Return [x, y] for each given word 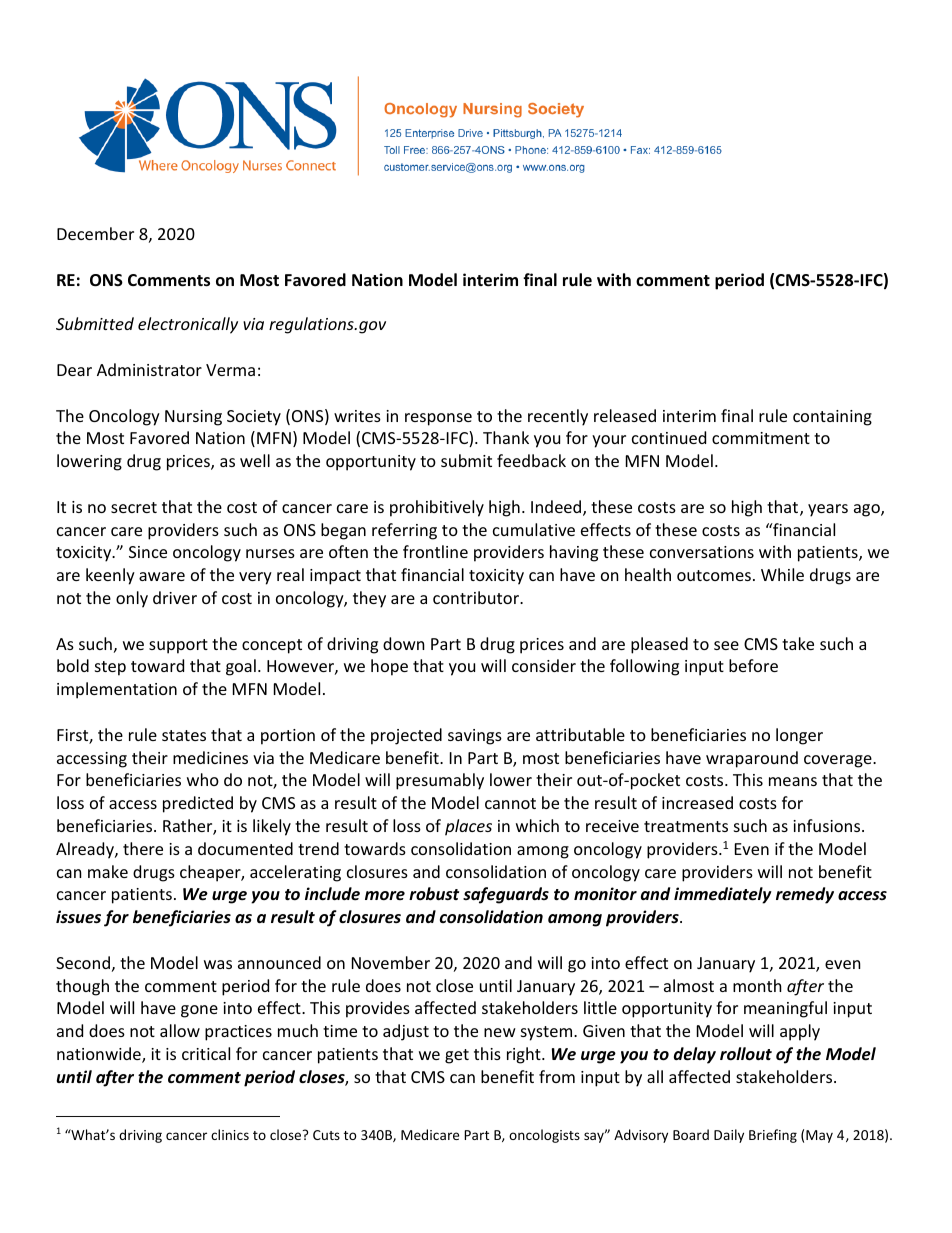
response [438, 419]
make [108, 871]
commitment [761, 438]
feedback [531, 460]
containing [832, 418]
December [95, 233]
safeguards [506, 895]
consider [544, 665]
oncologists [544, 1136]
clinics [230, 1134]
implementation [117, 690]
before [753, 665]
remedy [805, 895]
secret [134, 507]
